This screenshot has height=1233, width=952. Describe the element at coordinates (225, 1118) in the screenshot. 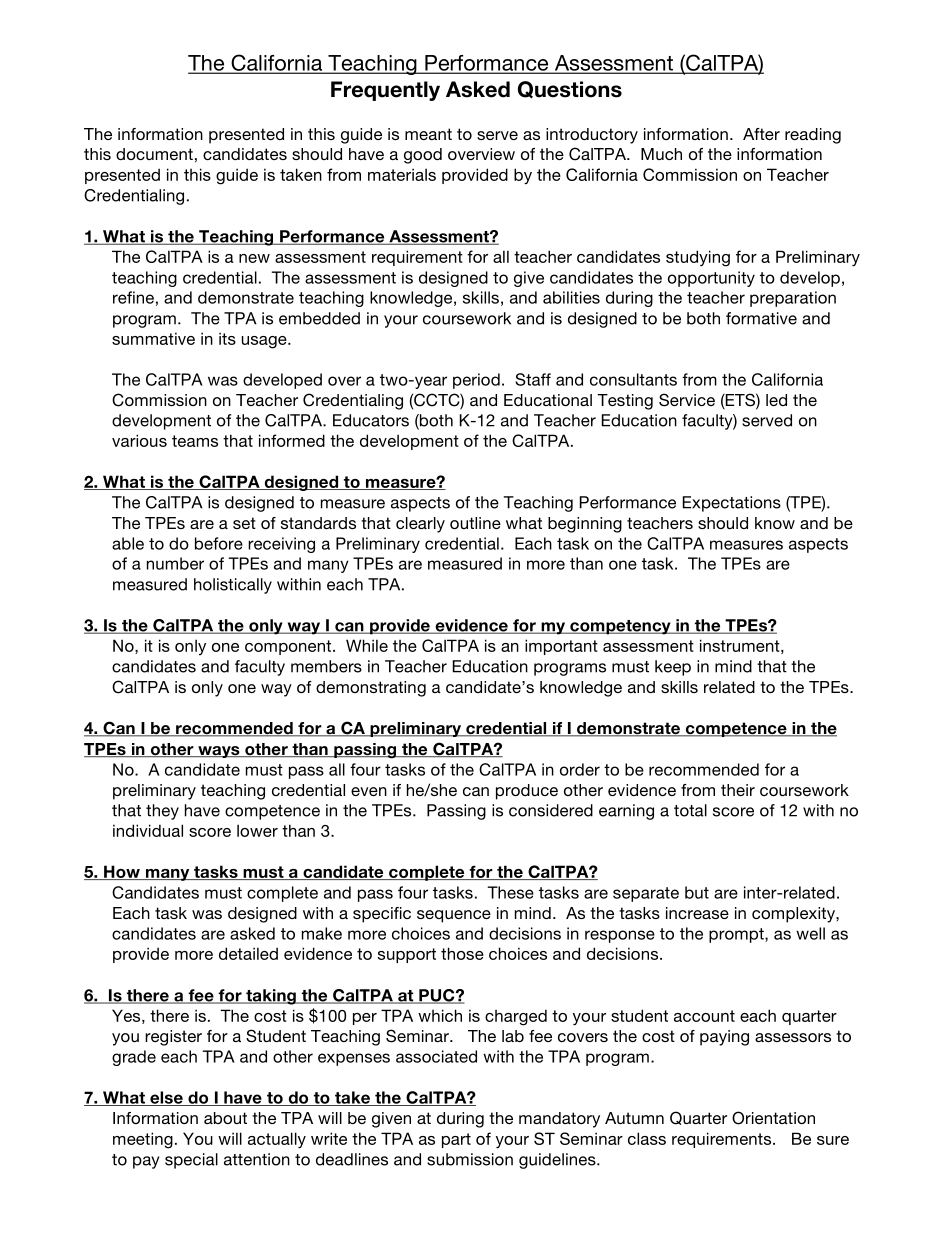

I see `about` at that location.
